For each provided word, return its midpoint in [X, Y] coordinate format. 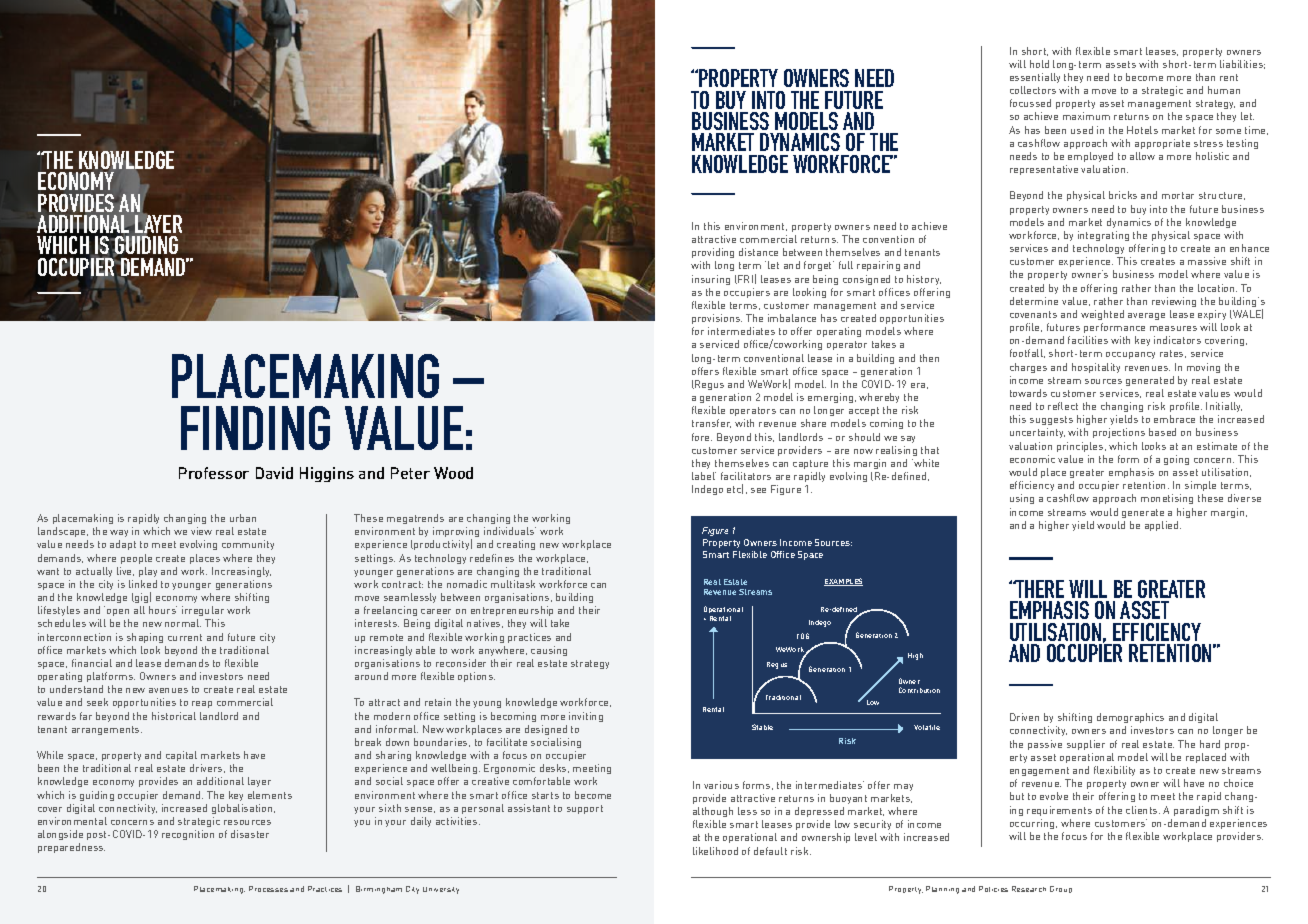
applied [1163, 526]
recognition [188, 835]
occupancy [1130, 355]
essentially [1035, 78]
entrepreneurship [512, 613]
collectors [1033, 90]
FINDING [255, 428]
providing [713, 255]
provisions [717, 319]
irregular [203, 613]
